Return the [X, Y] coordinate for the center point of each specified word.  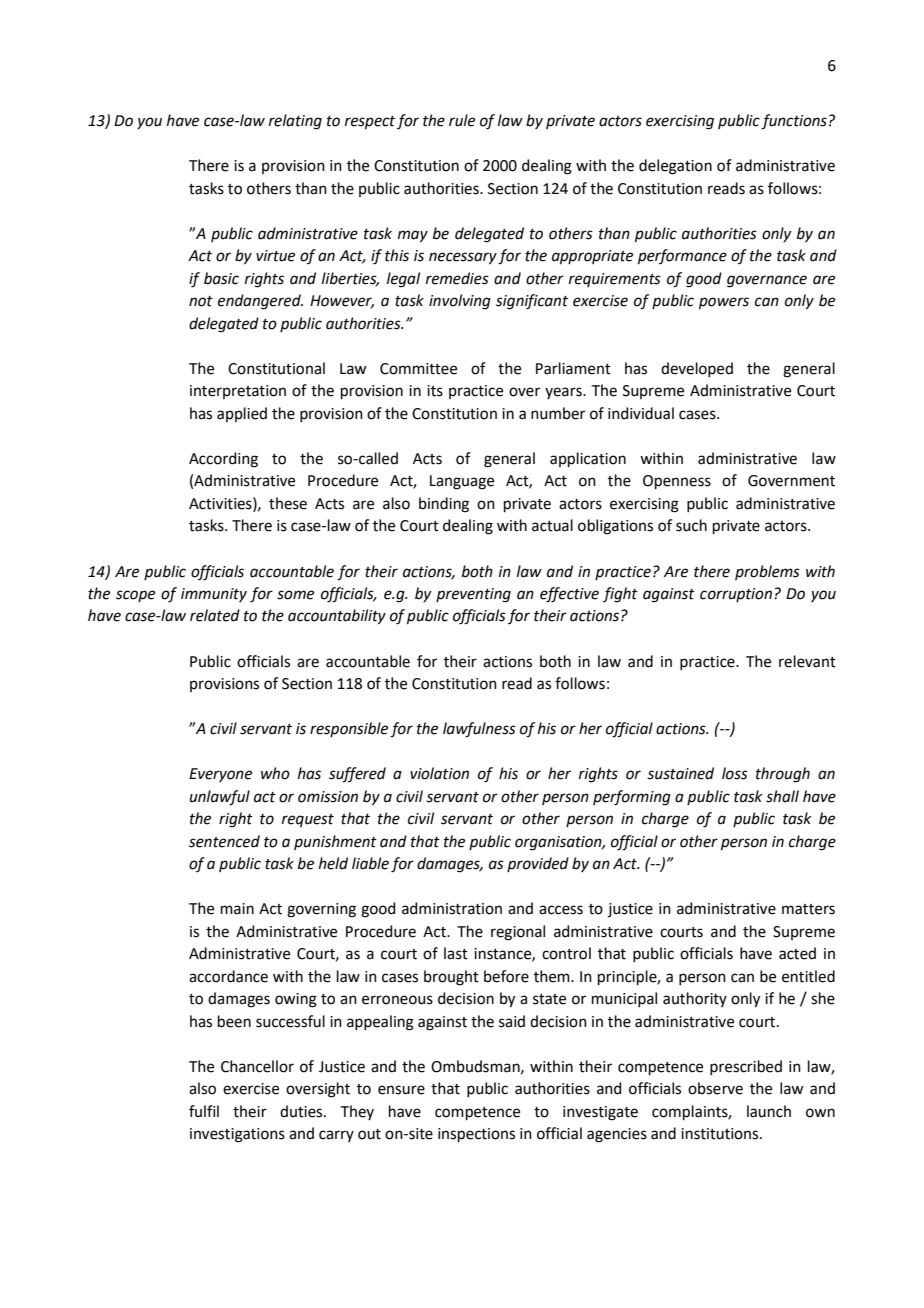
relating [295, 122]
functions [794, 122]
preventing [473, 595]
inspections [476, 1135]
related [215, 615]
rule [462, 120]
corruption [736, 595]
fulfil [204, 1111]
